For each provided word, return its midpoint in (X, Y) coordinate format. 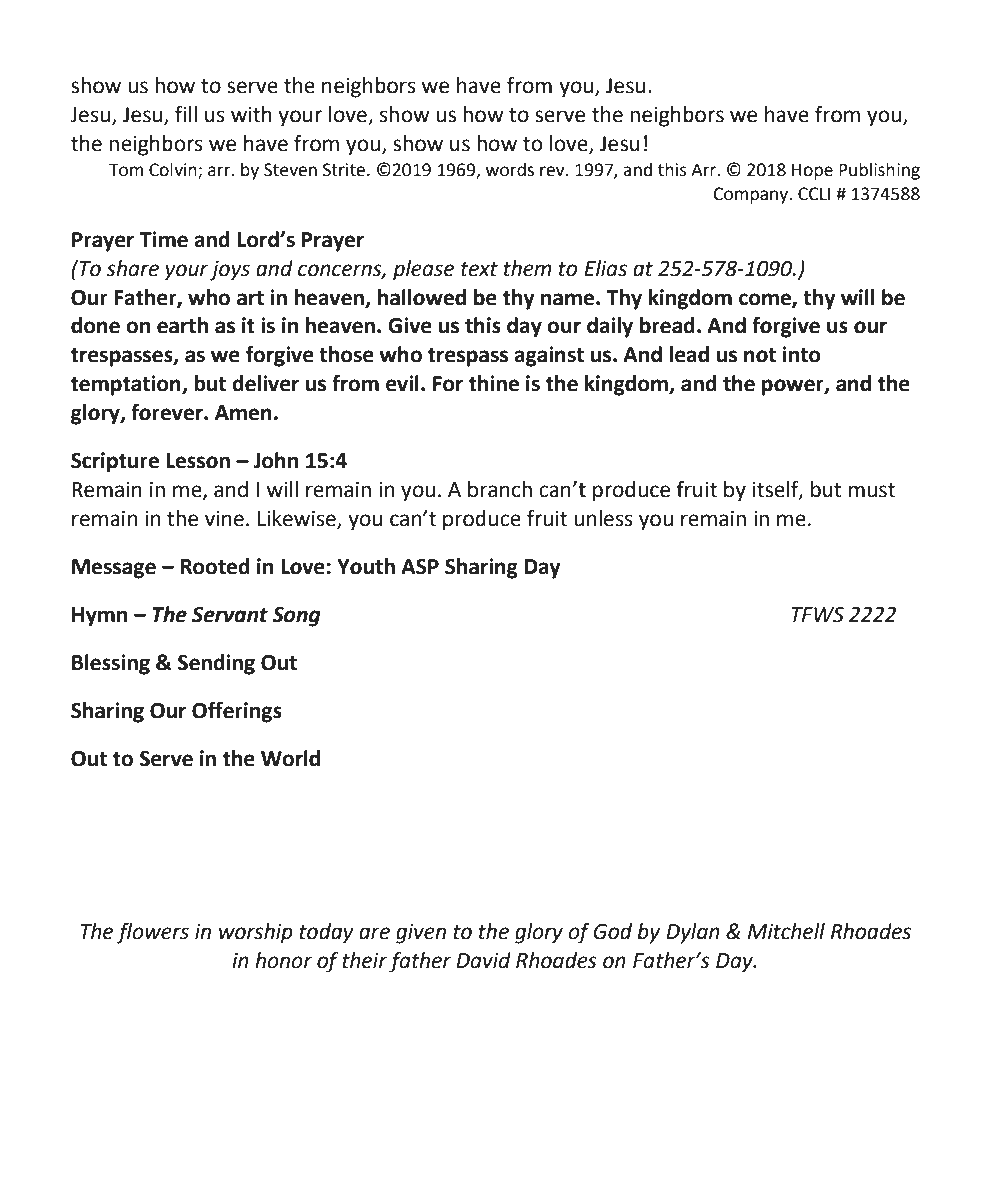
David (483, 960)
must (872, 490)
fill (186, 113)
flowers (153, 933)
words (509, 170)
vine (224, 519)
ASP (420, 567)
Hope (812, 171)
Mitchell (786, 931)
